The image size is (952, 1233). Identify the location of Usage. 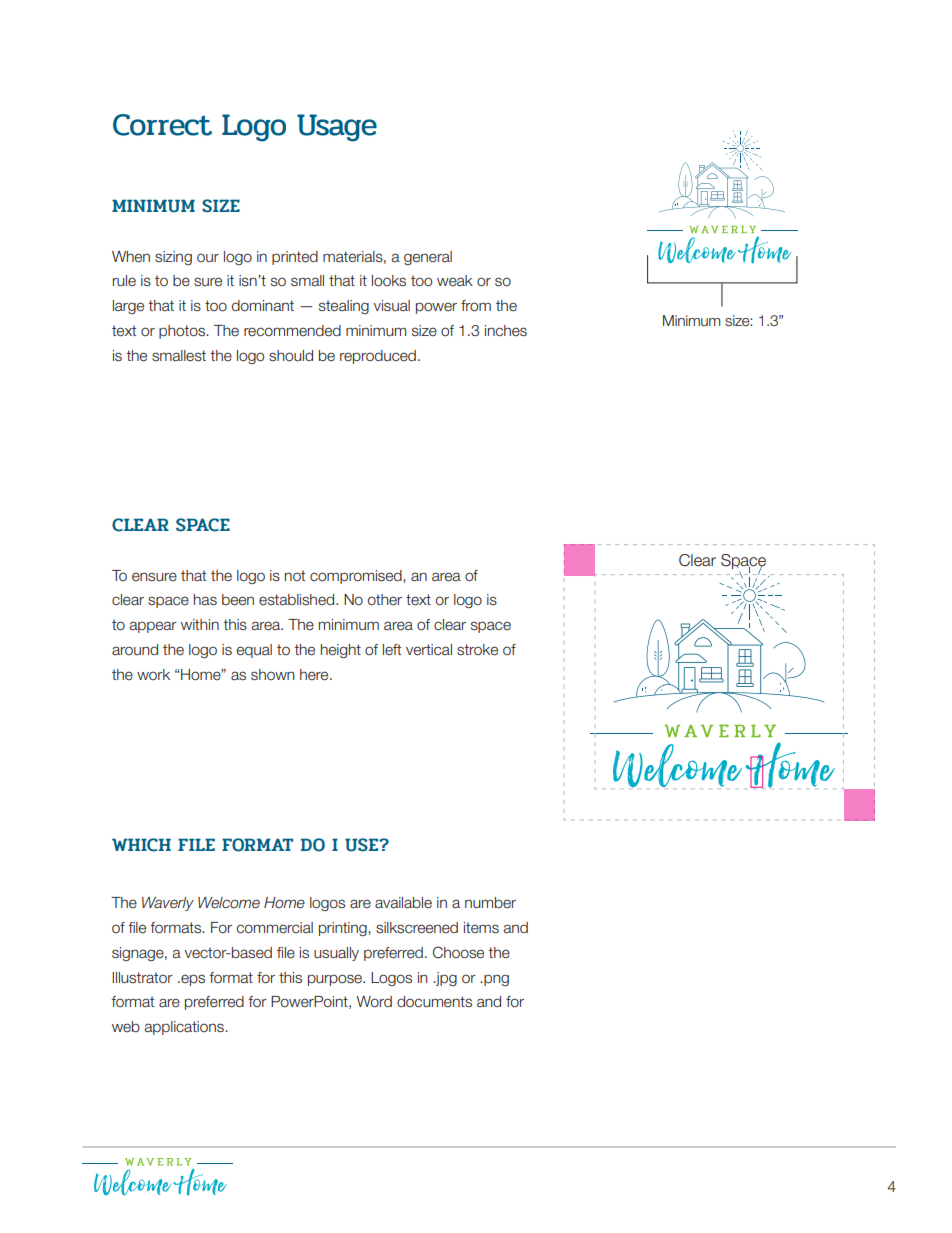
(337, 128).
